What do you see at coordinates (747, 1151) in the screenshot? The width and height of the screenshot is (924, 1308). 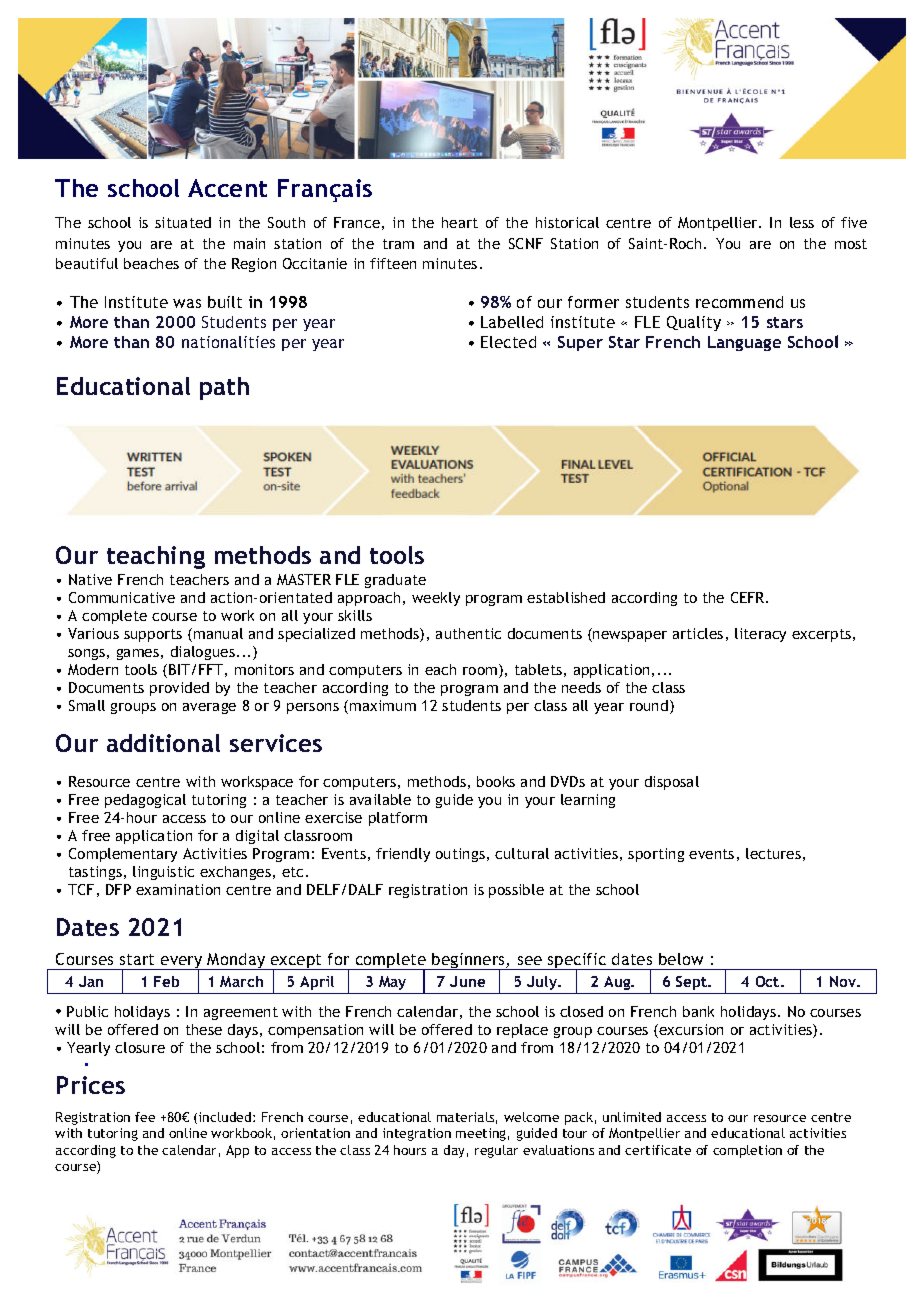 I see `completion` at bounding box center [747, 1151].
